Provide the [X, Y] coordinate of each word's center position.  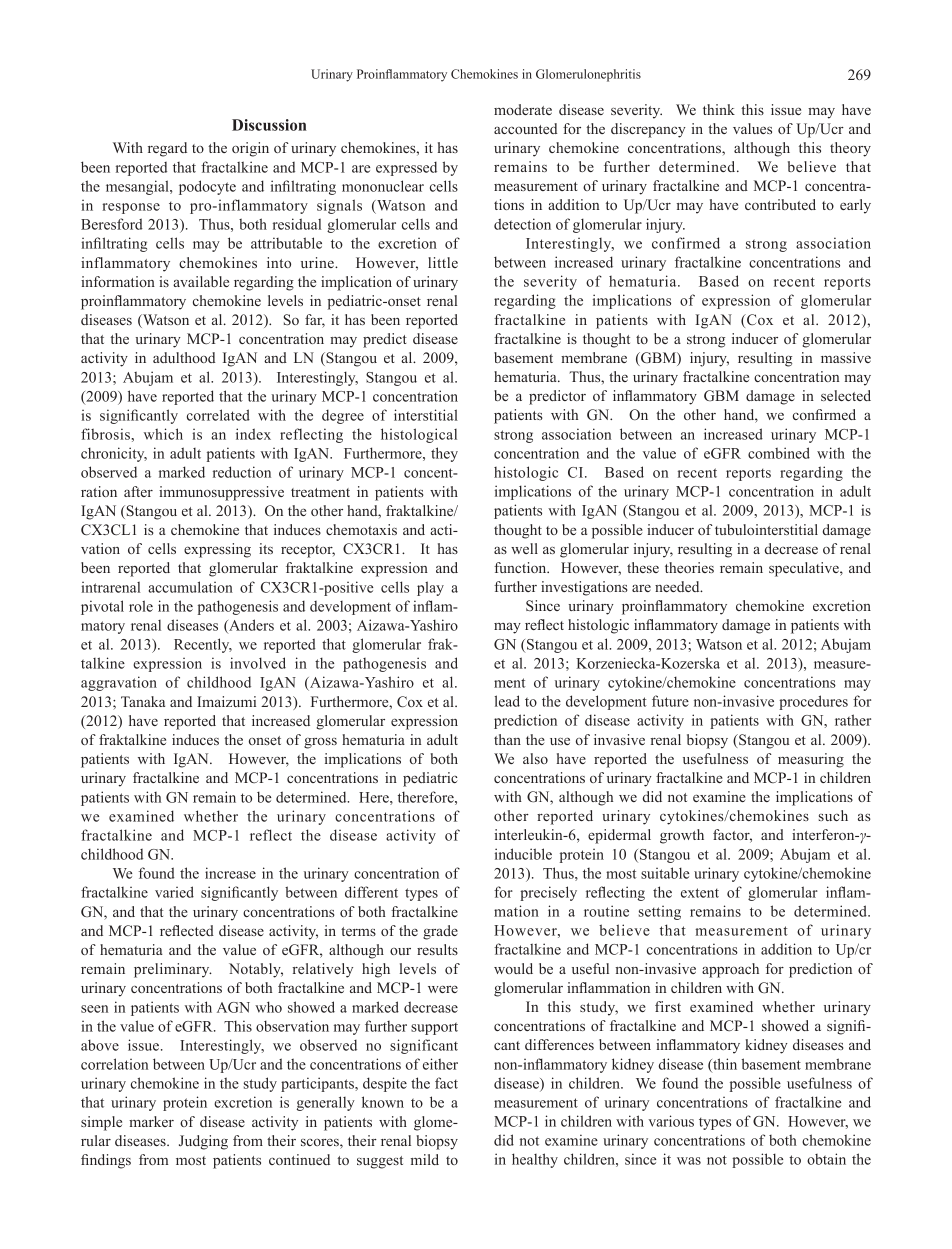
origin [250, 149]
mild [425, 1159]
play [430, 588]
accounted [525, 128]
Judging [203, 1142]
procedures [813, 702]
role [141, 606]
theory [850, 149]
